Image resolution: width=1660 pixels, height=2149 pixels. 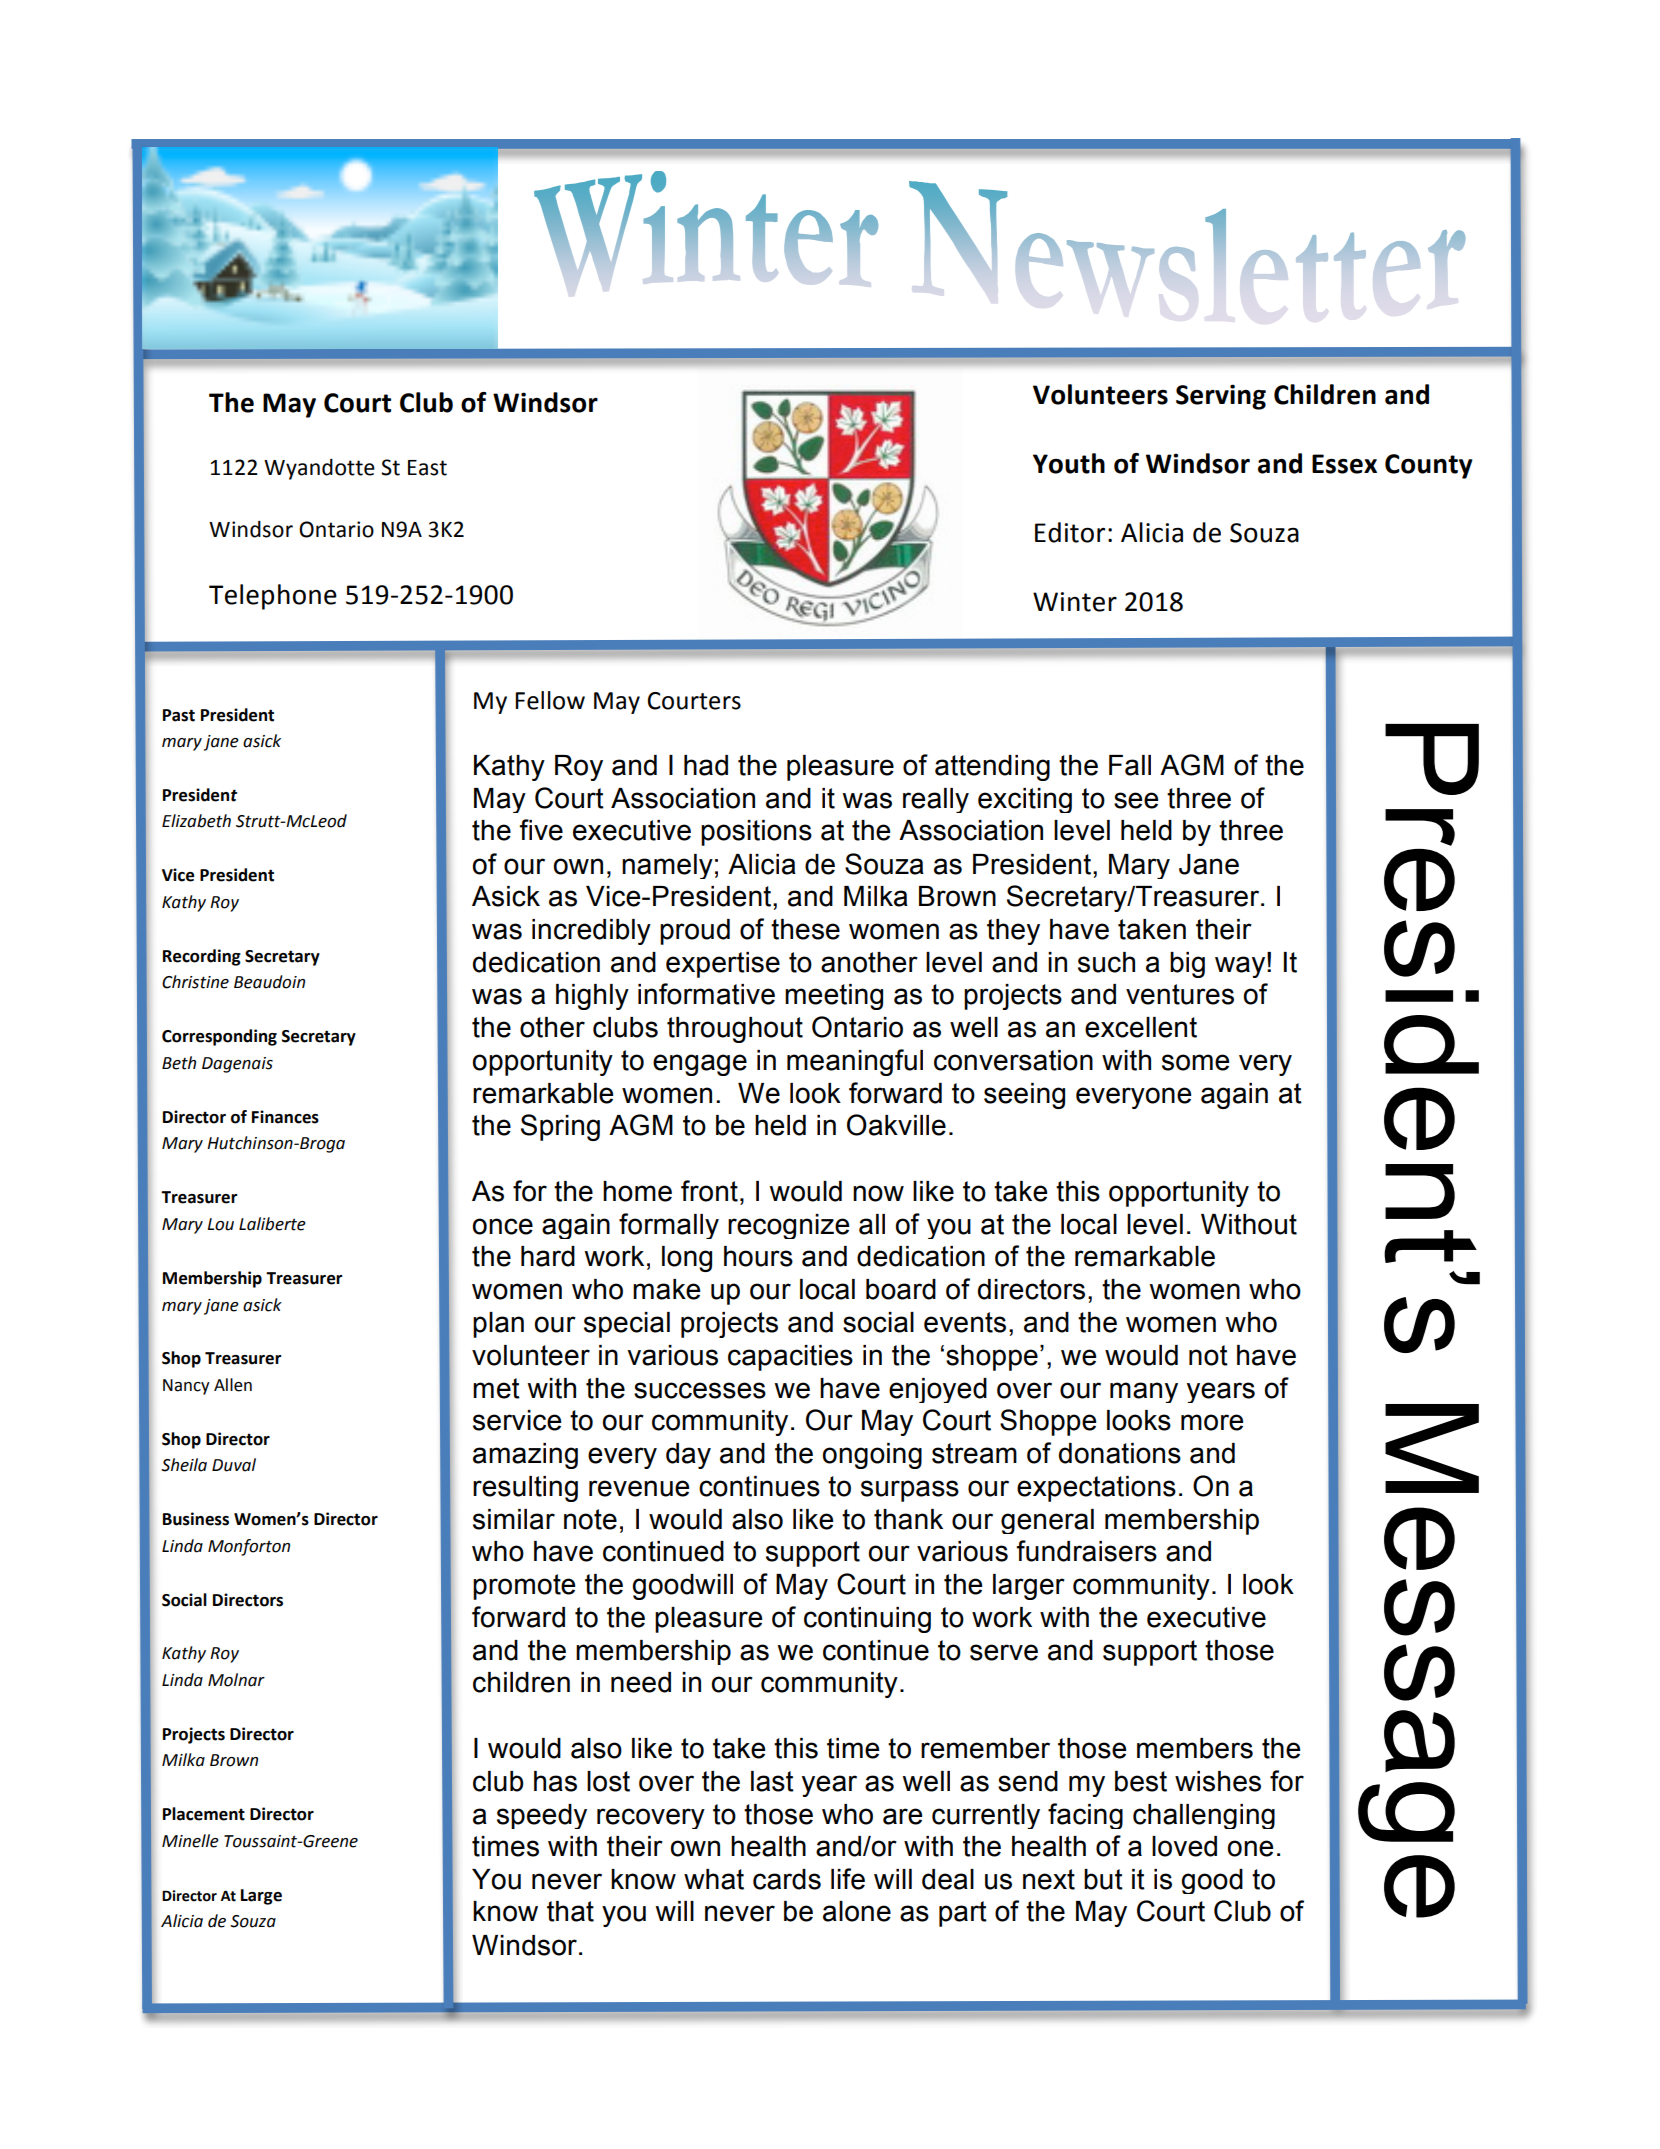 What do you see at coordinates (1087, 1551) in the image?
I see `fundraisers` at bounding box center [1087, 1551].
